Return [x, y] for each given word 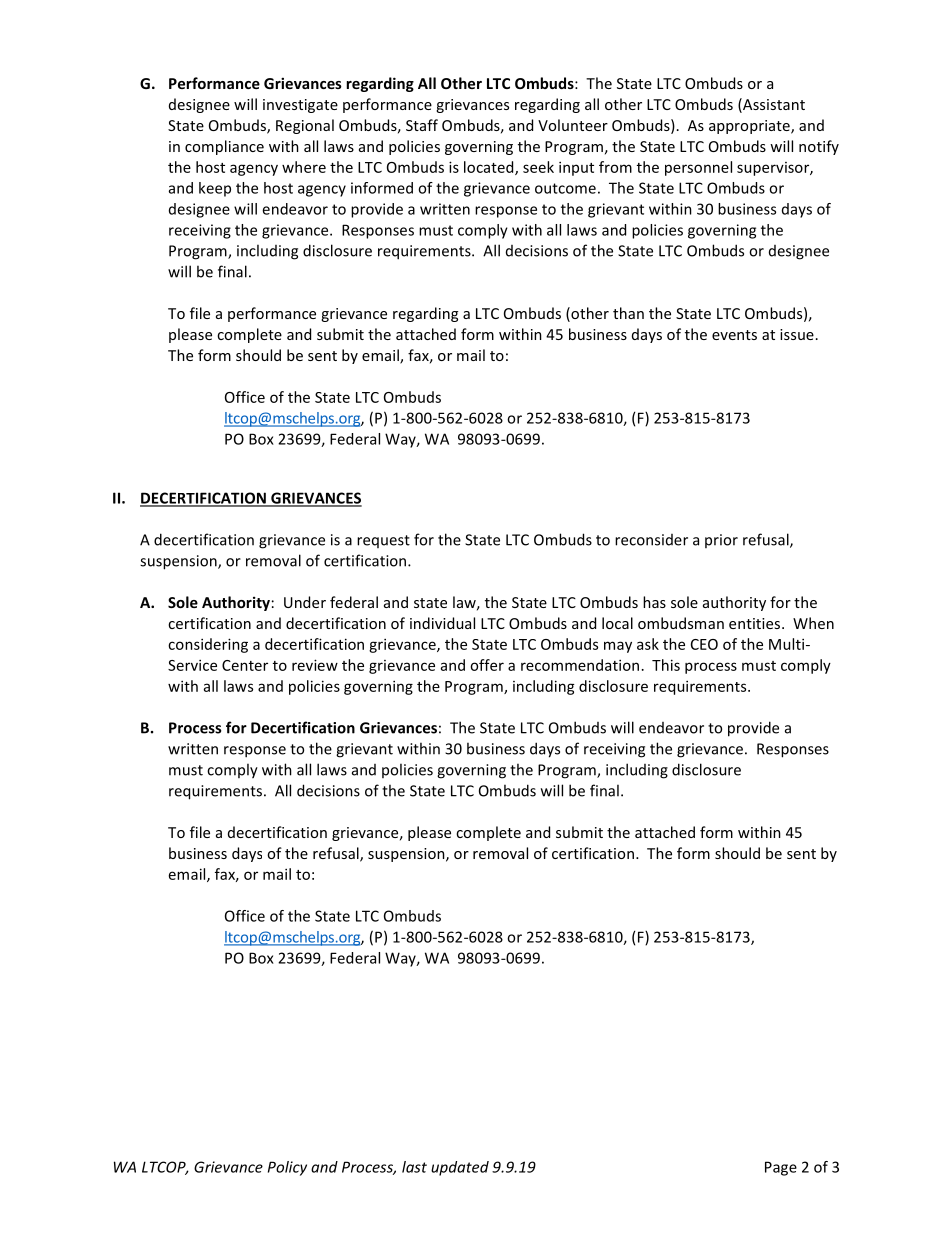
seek [538, 167]
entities [756, 623]
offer [487, 665]
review [315, 665]
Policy [287, 1168]
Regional [305, 126]
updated [460, 1168]
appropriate [750, 127]
